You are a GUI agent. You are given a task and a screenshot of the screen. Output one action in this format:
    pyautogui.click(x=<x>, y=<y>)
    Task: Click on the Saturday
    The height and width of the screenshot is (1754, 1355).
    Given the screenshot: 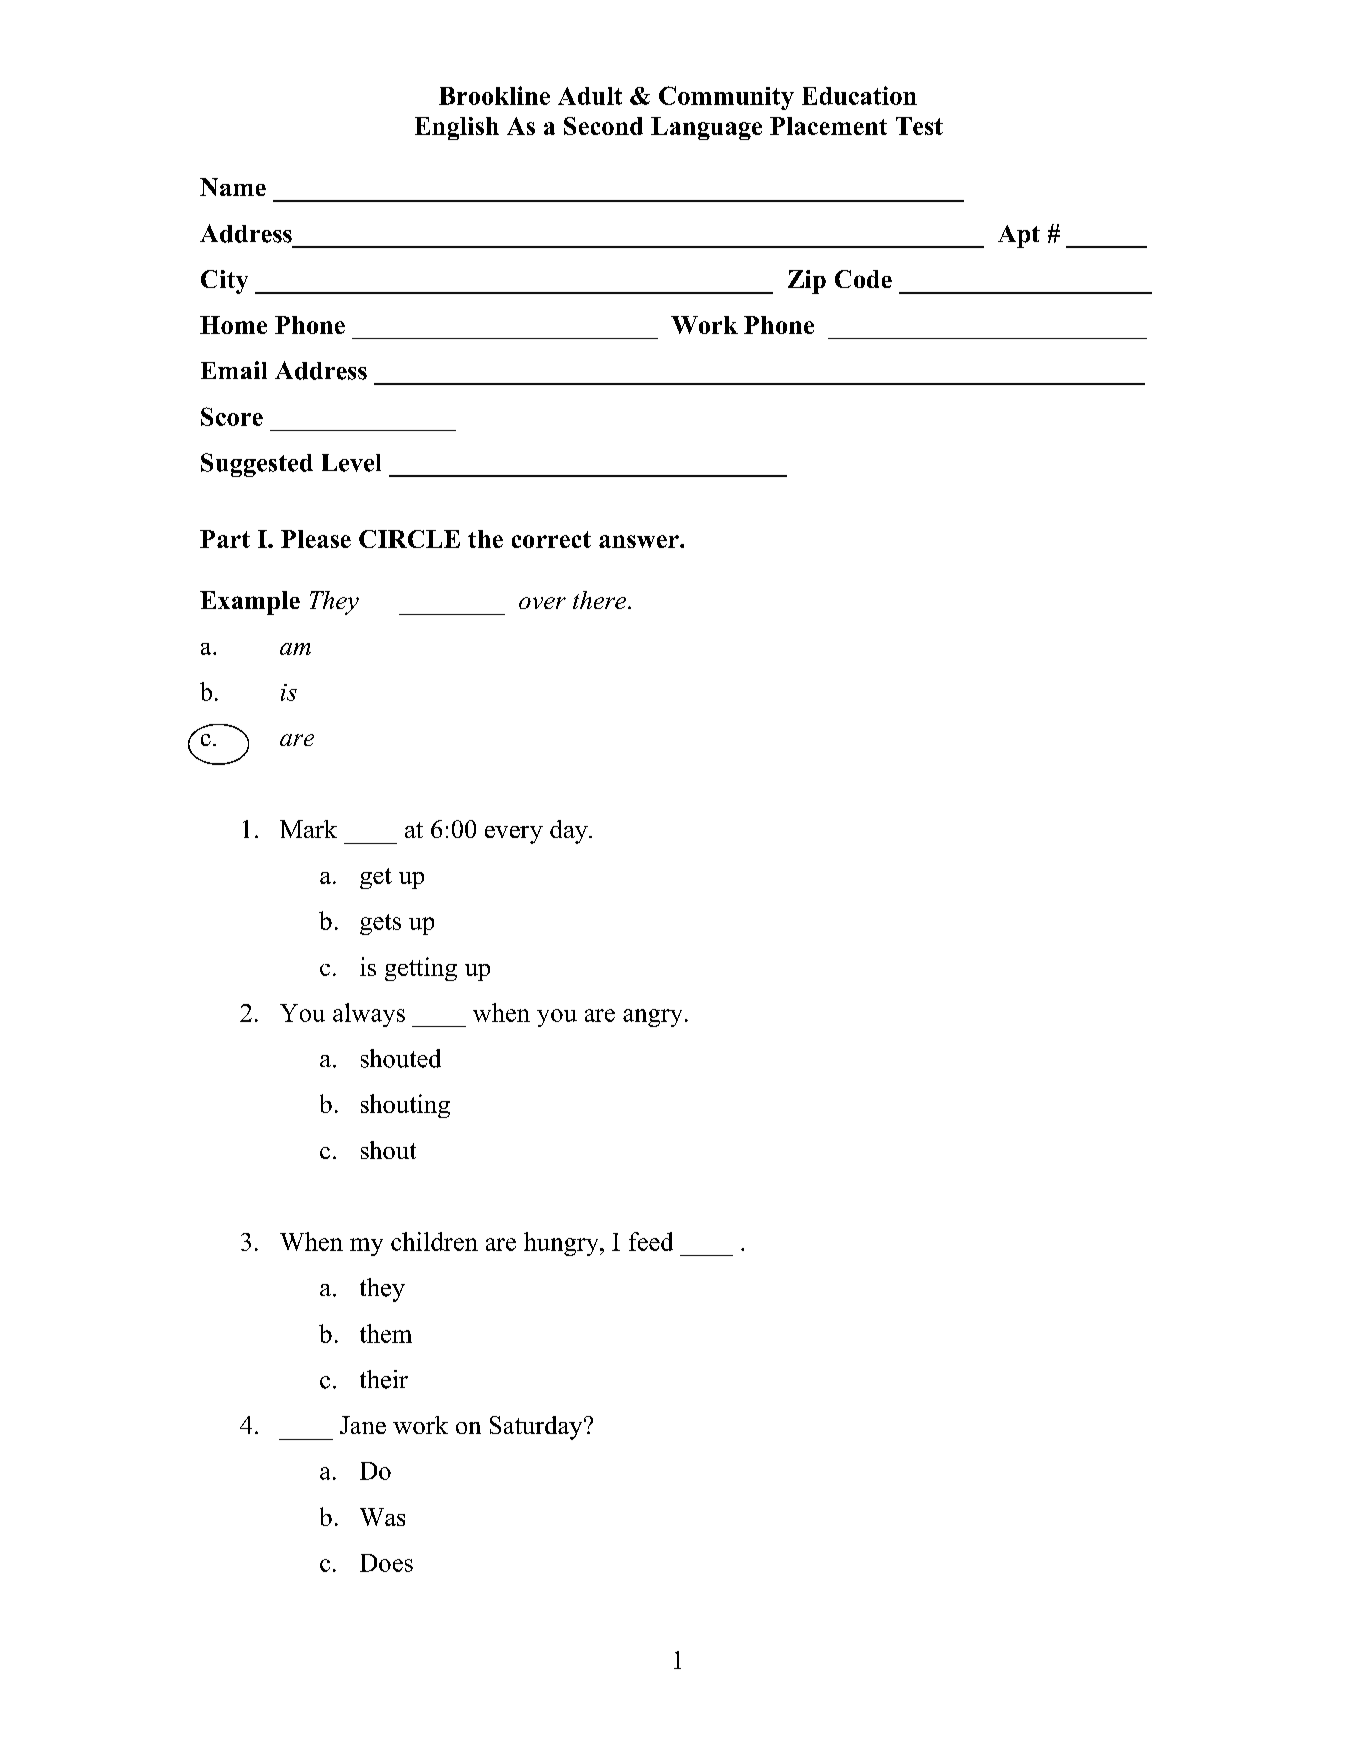 What is the action you would take?
    pyautogui.click(x=537, y=1428)
